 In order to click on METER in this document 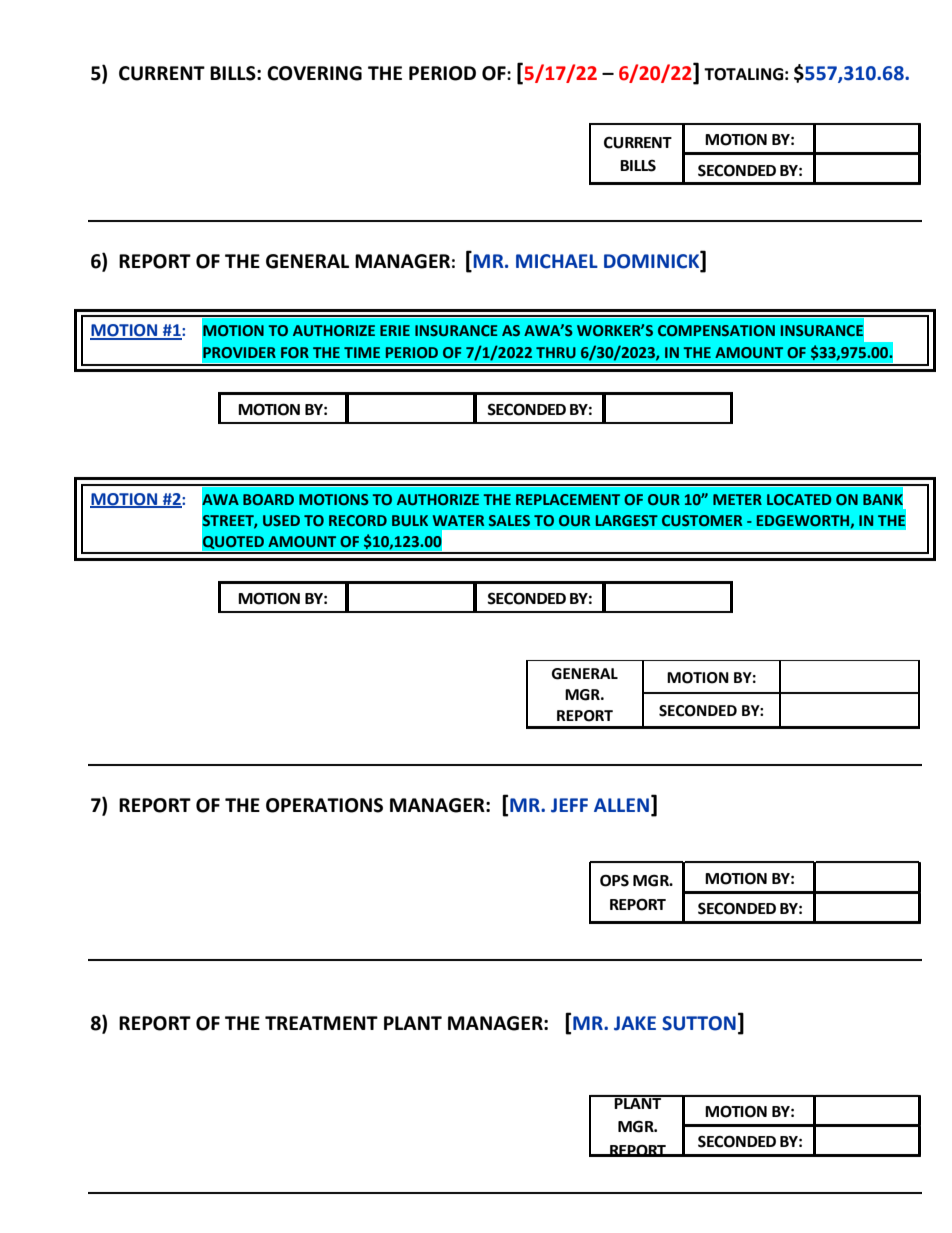, I will do `click(737, 499)`.
